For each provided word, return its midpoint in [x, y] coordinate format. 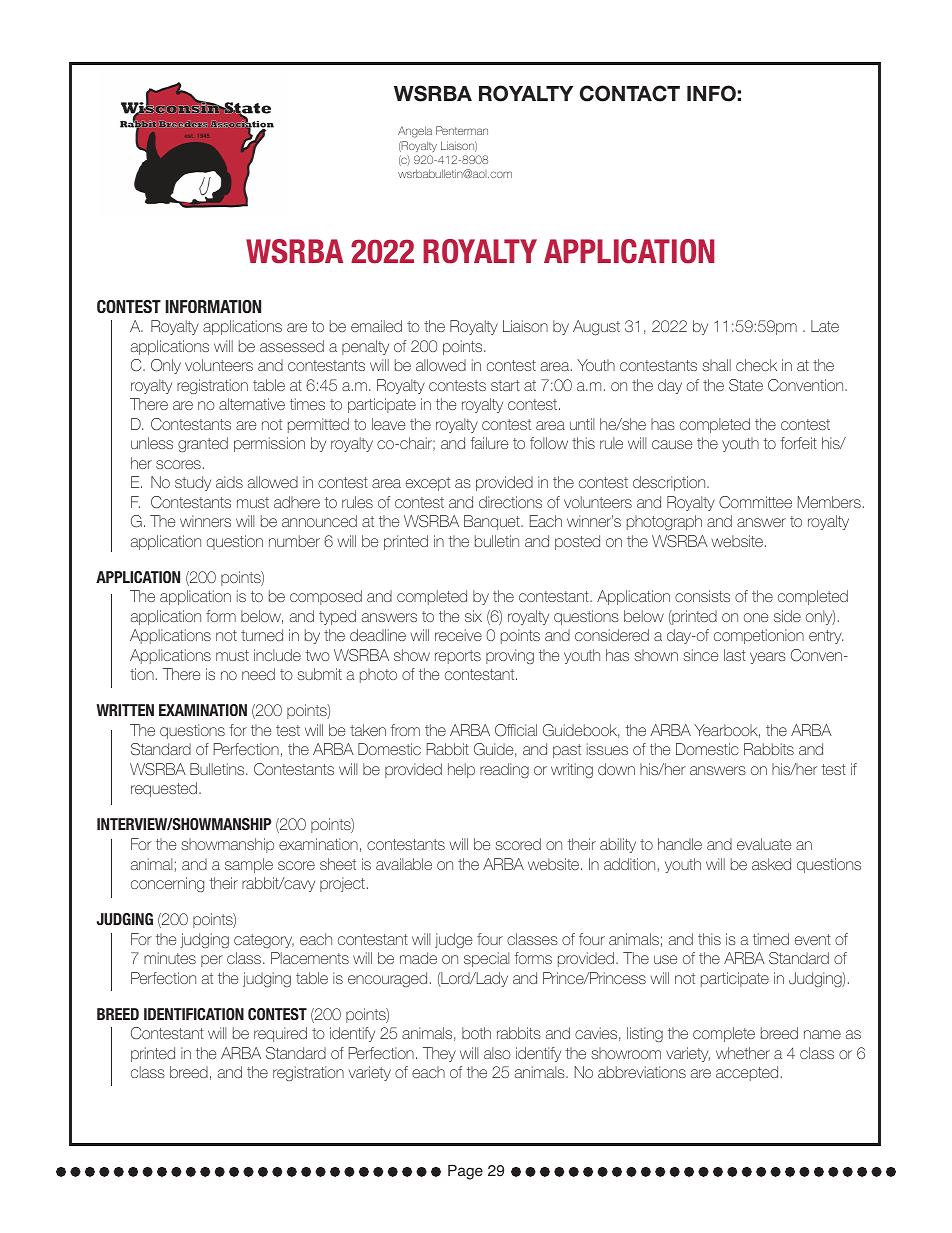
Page [465, 1172]
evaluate [764, 844]
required [280, 1034]
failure [489, 443]
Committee [755, 502]
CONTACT [630, 93]
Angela [415, 132]
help [461, 770]
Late [825, 326]
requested [164, 789]
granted [203, 444]
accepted [747, 1073]
